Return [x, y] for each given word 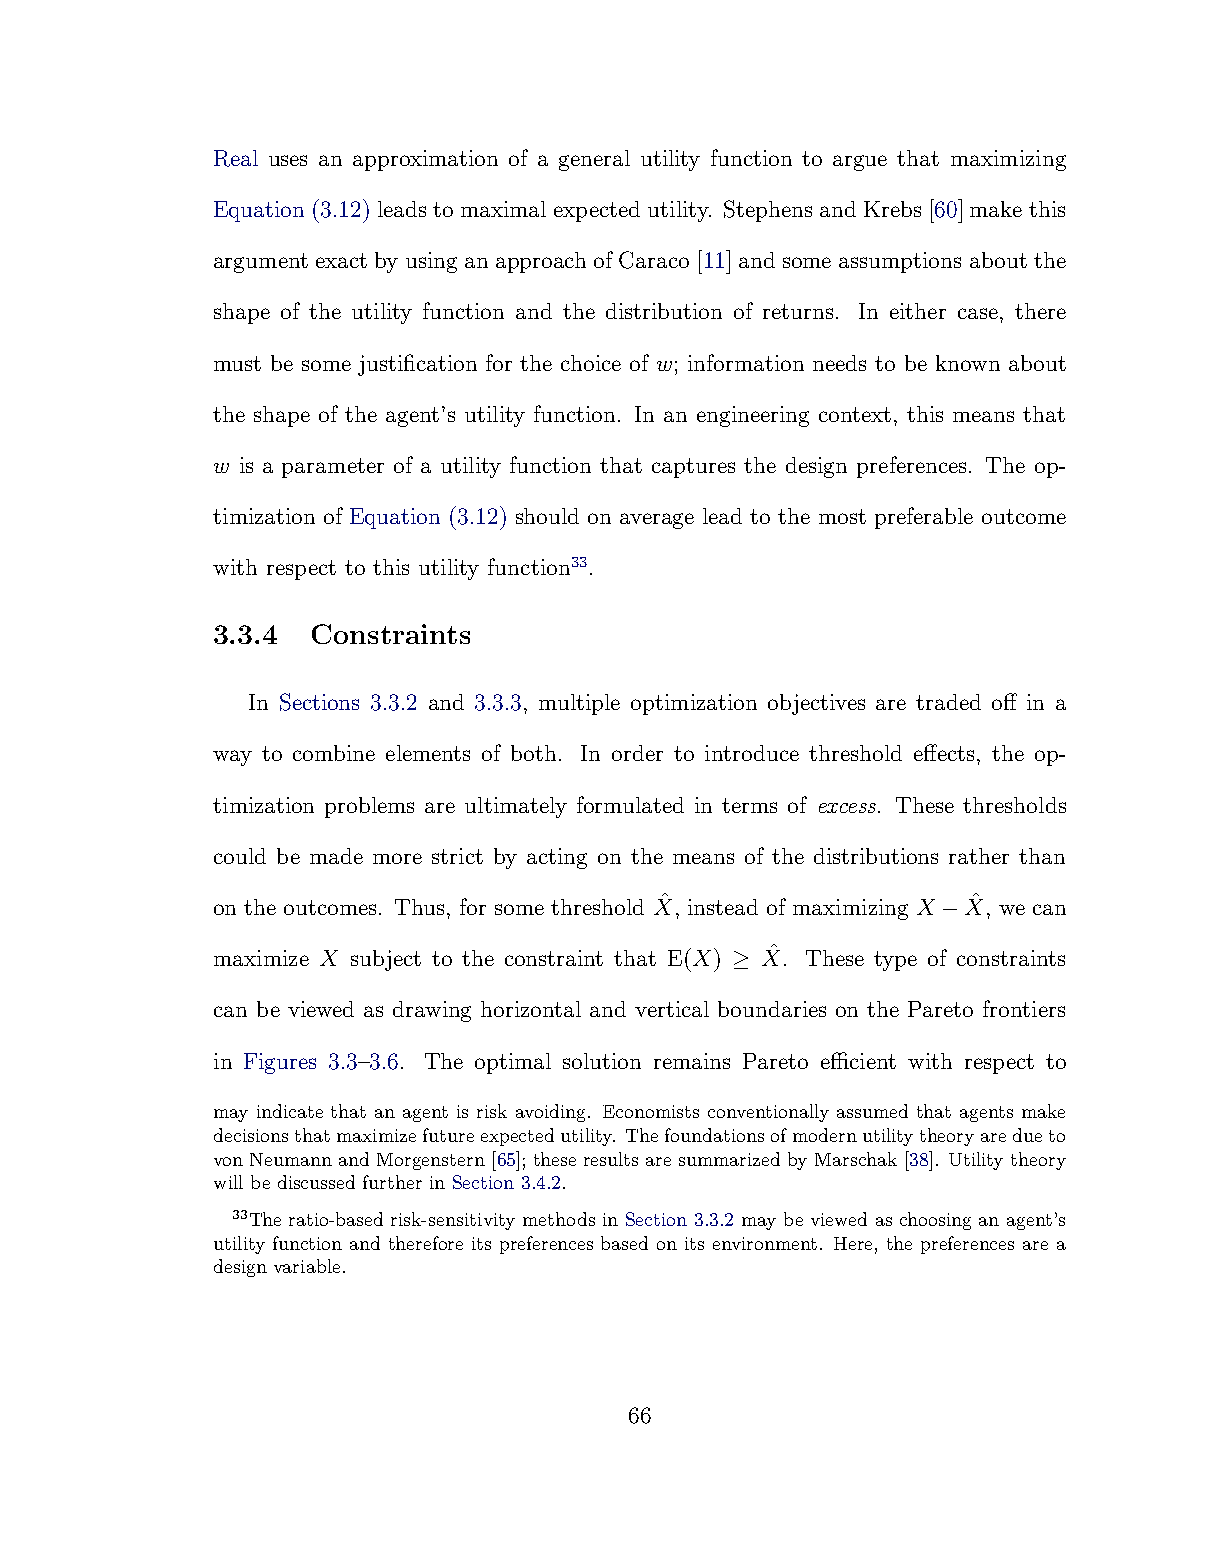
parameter [333, 468]
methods [559, 1219]
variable [307, 1266]
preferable [924, 518]
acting [557, 858]
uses [288, 160]
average [657, 521]
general [594, 160]
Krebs [892, 209]
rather [979, 856]
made [336, 856]
